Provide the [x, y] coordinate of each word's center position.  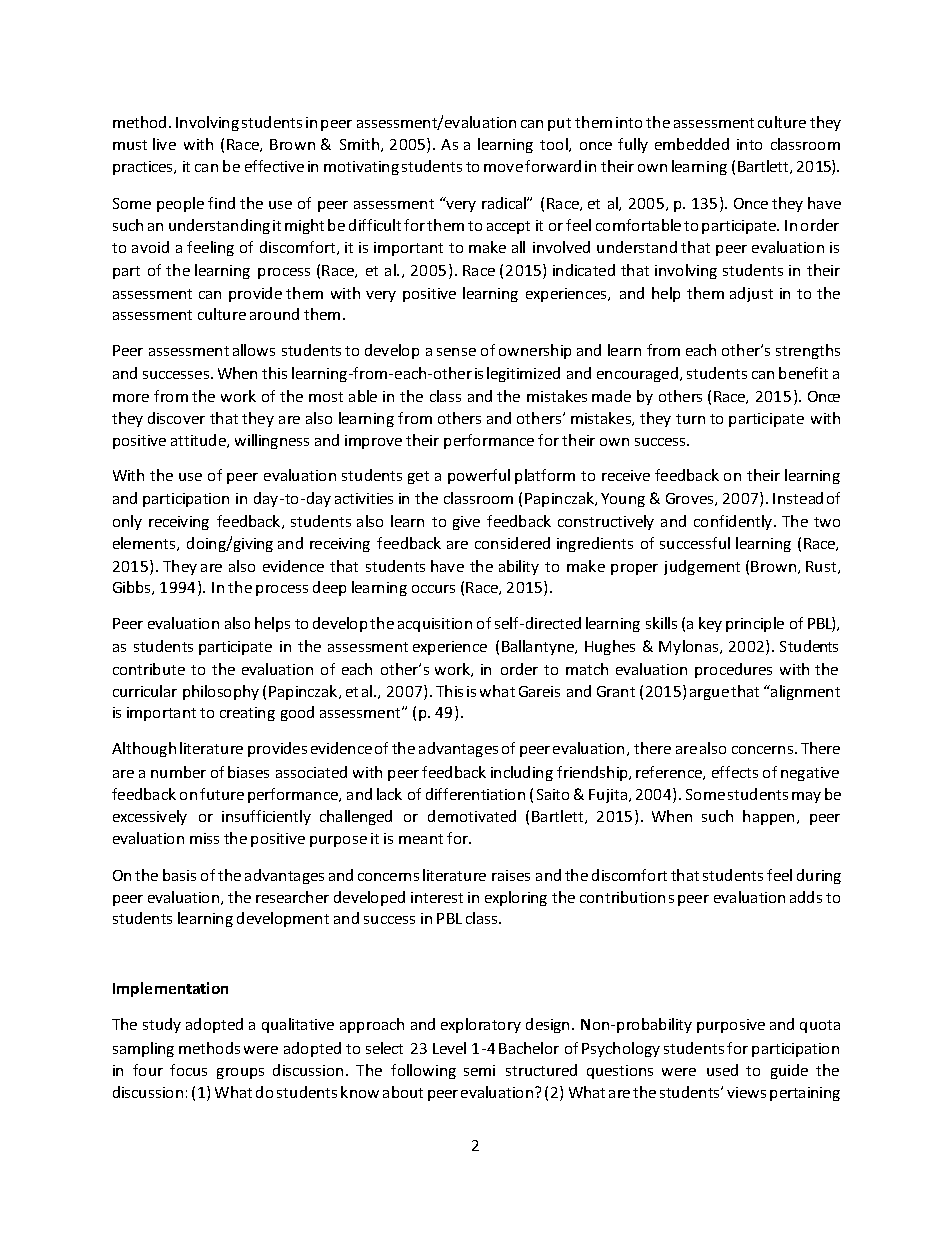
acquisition [435, 625]
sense [456, 352]
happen [768, 817]
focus [188, 1070]
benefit [803, 373]
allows [254, 350]
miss [204, 838]
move [503, 168]
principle [755, 624]
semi [479, 1070]
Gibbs [133, 588]
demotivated [472, 816]
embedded [692, 144]
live [164, 144]
